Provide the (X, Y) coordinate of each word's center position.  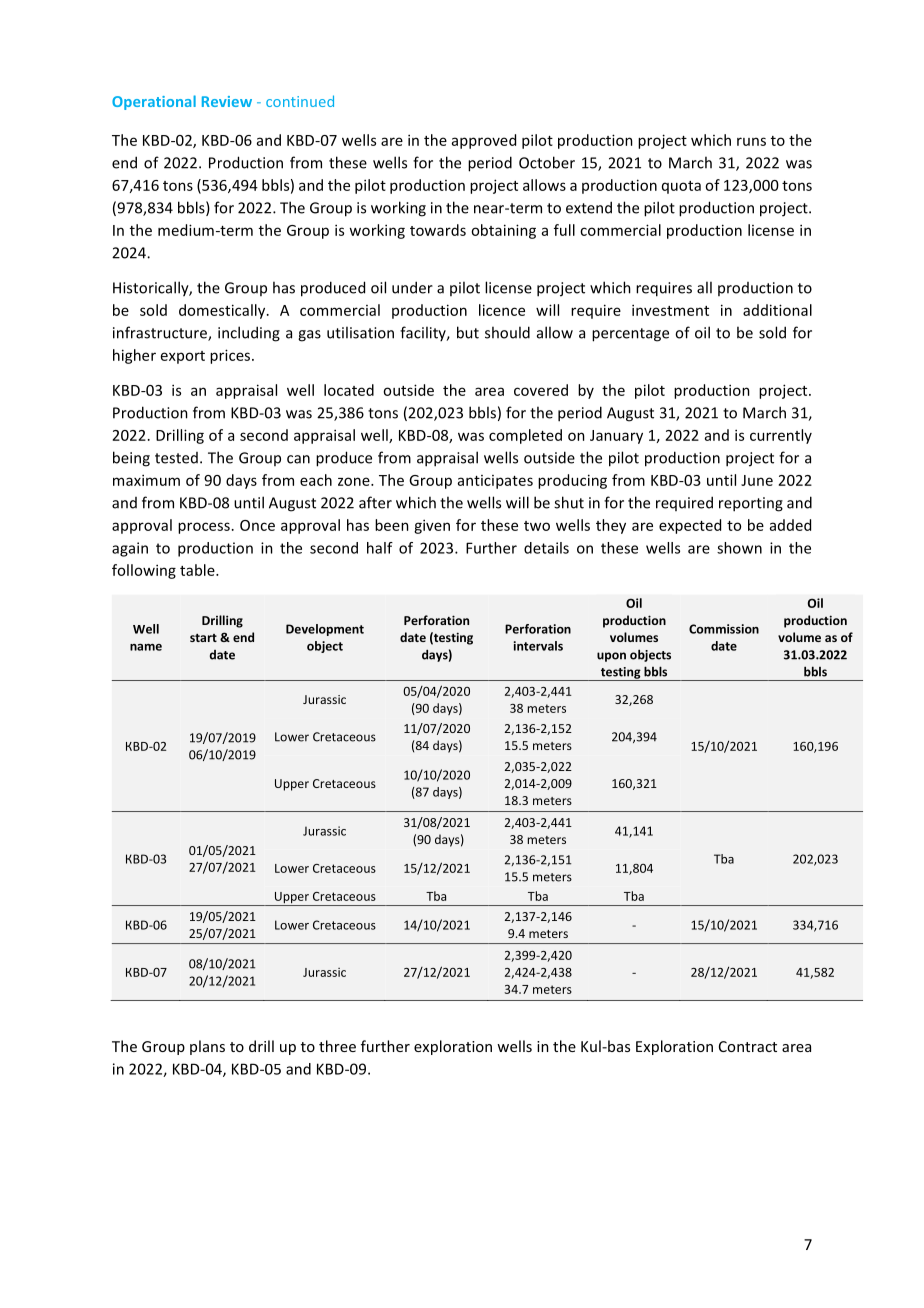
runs (751, 141)
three (337, 1046)
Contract (748, 1046)
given (432, 526)
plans (207, 1047)
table (198, 570)
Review (227, 101)
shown (739, 548)
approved (484, 141)
